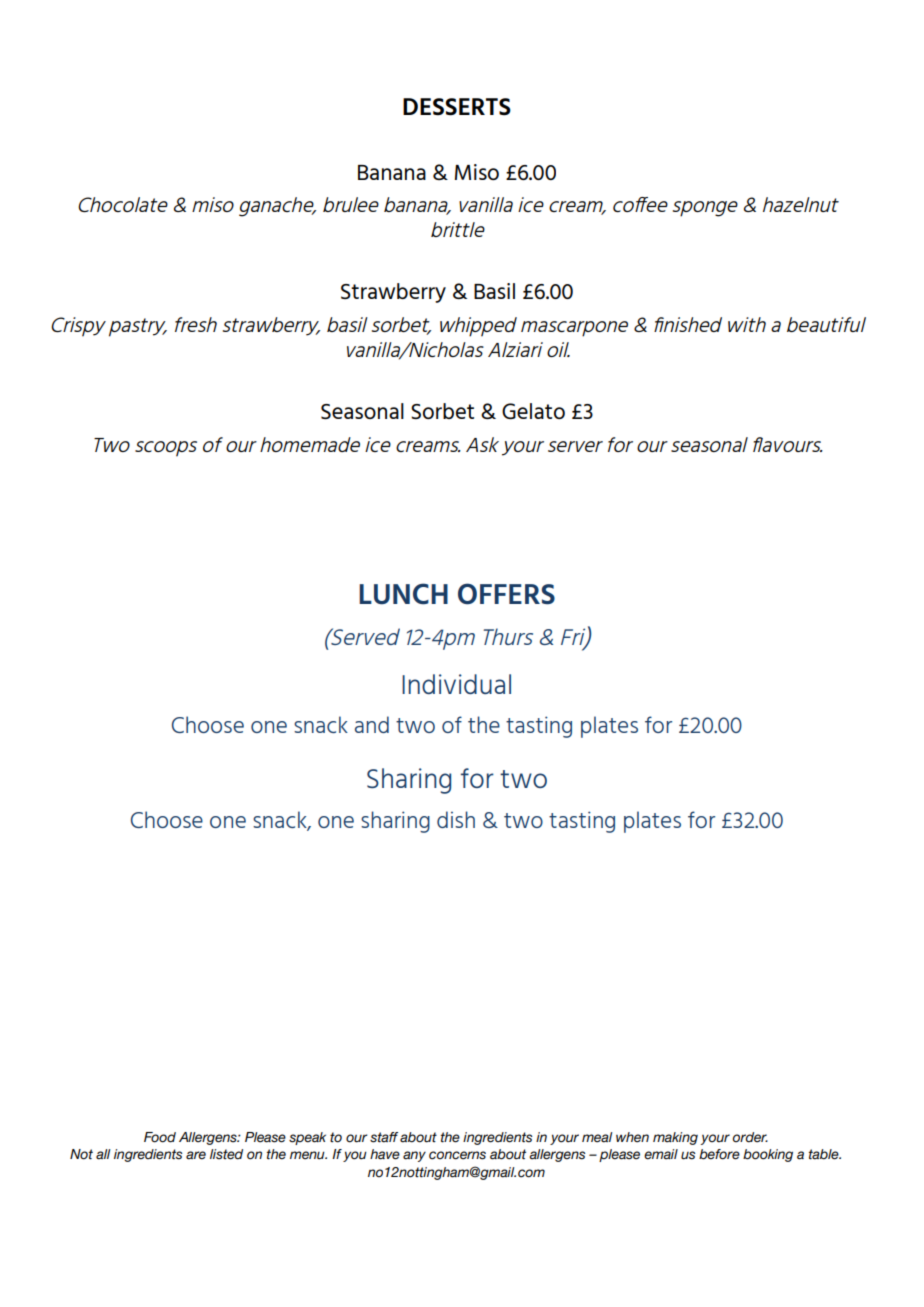  What do you see at coordinates (750, 1137) in the screenshot?
I see `order` at bounding box center [750, 1137].
